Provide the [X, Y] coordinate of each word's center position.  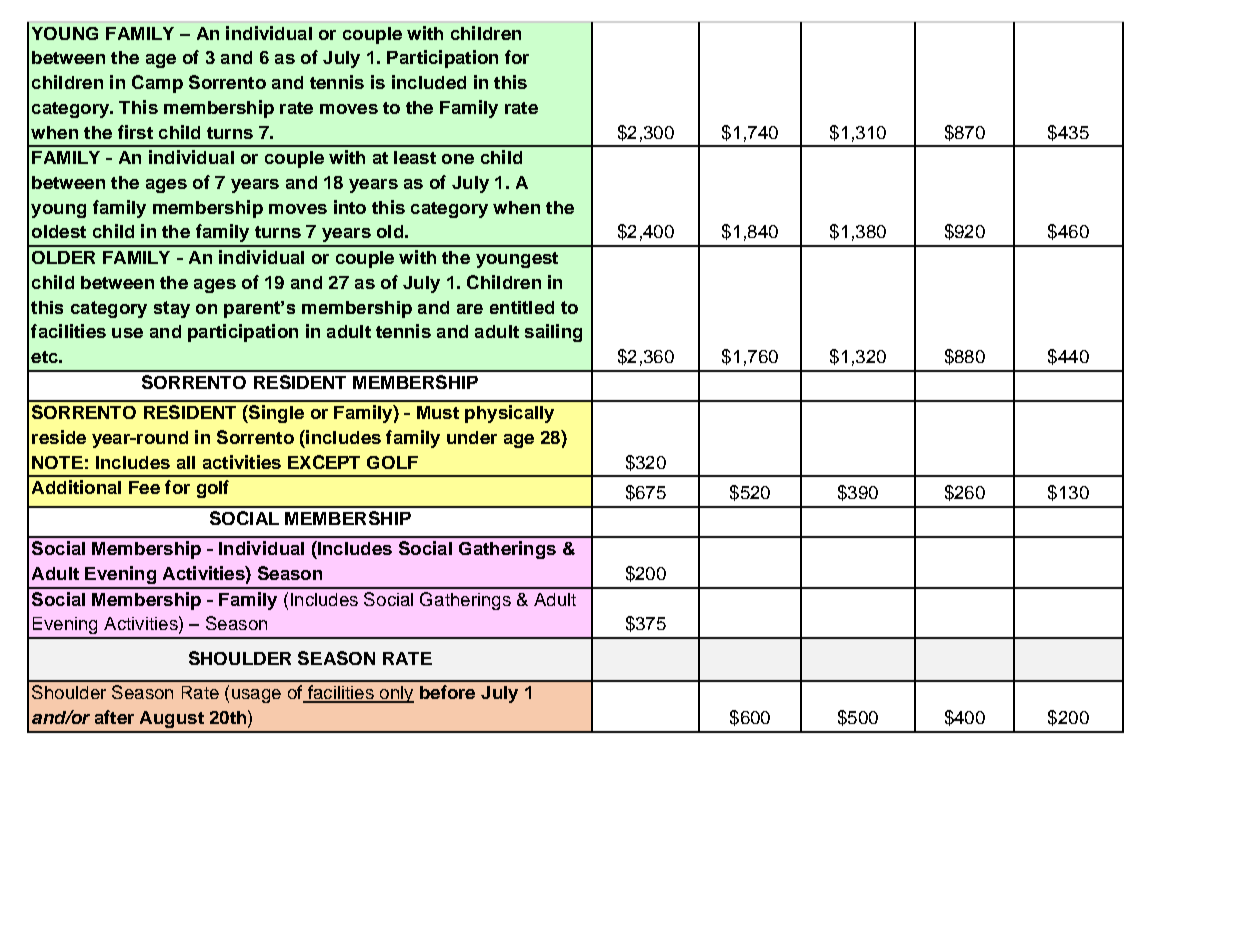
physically [509, 414]
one [458, 159]
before [447, 692]
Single [275, 414]
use [127, 333]
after [114, 717]
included [429, 82]
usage [256, 696]
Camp [157, 84]
